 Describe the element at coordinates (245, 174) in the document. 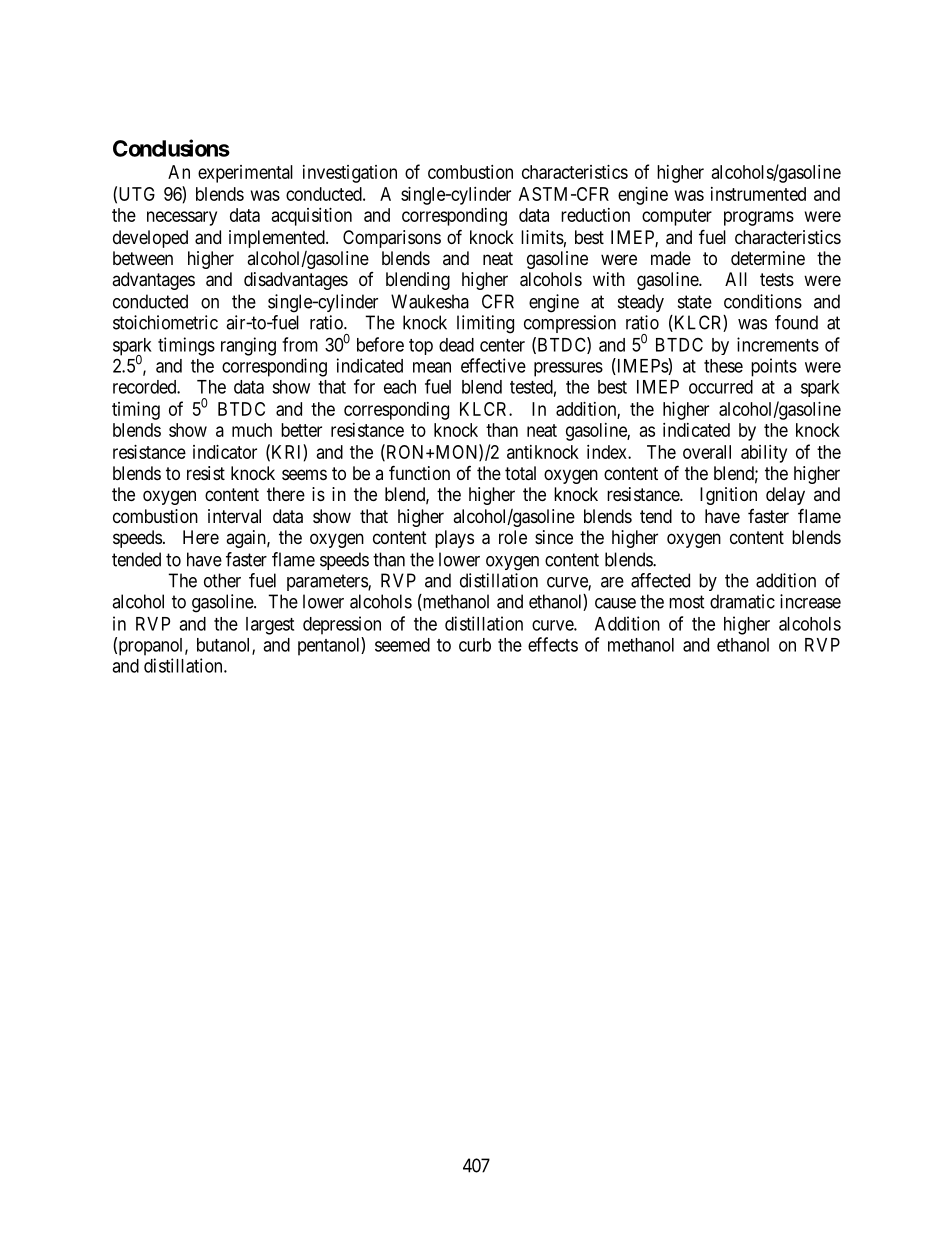

I see `experimental` at that location.
